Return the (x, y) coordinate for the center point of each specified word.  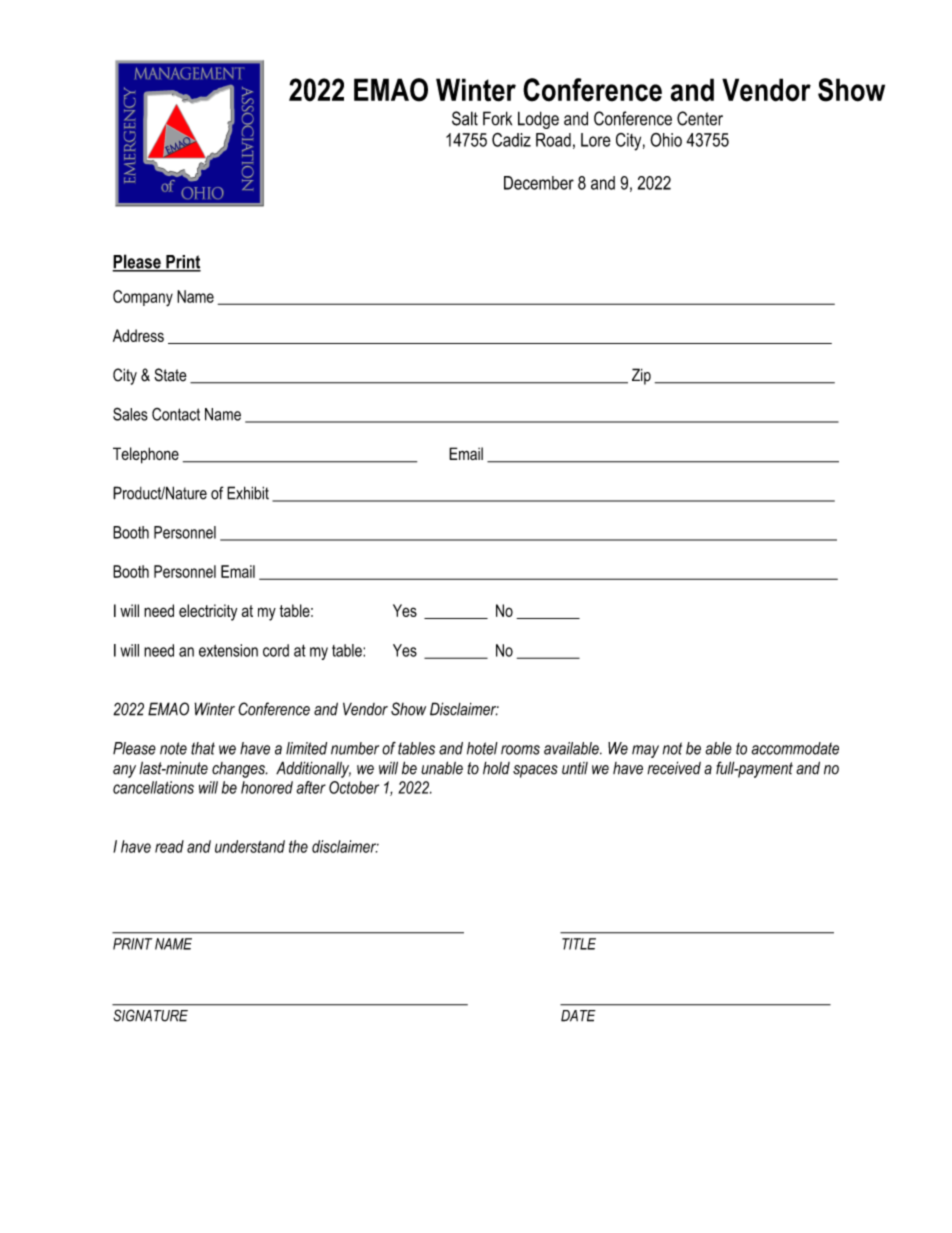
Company (143, 298)
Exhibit (248, 493)
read (169, 846)
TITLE (579, 944)
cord (276, 650)
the (298, 846)
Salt (465, 118)
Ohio (666, 140)
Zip (641, 376)
